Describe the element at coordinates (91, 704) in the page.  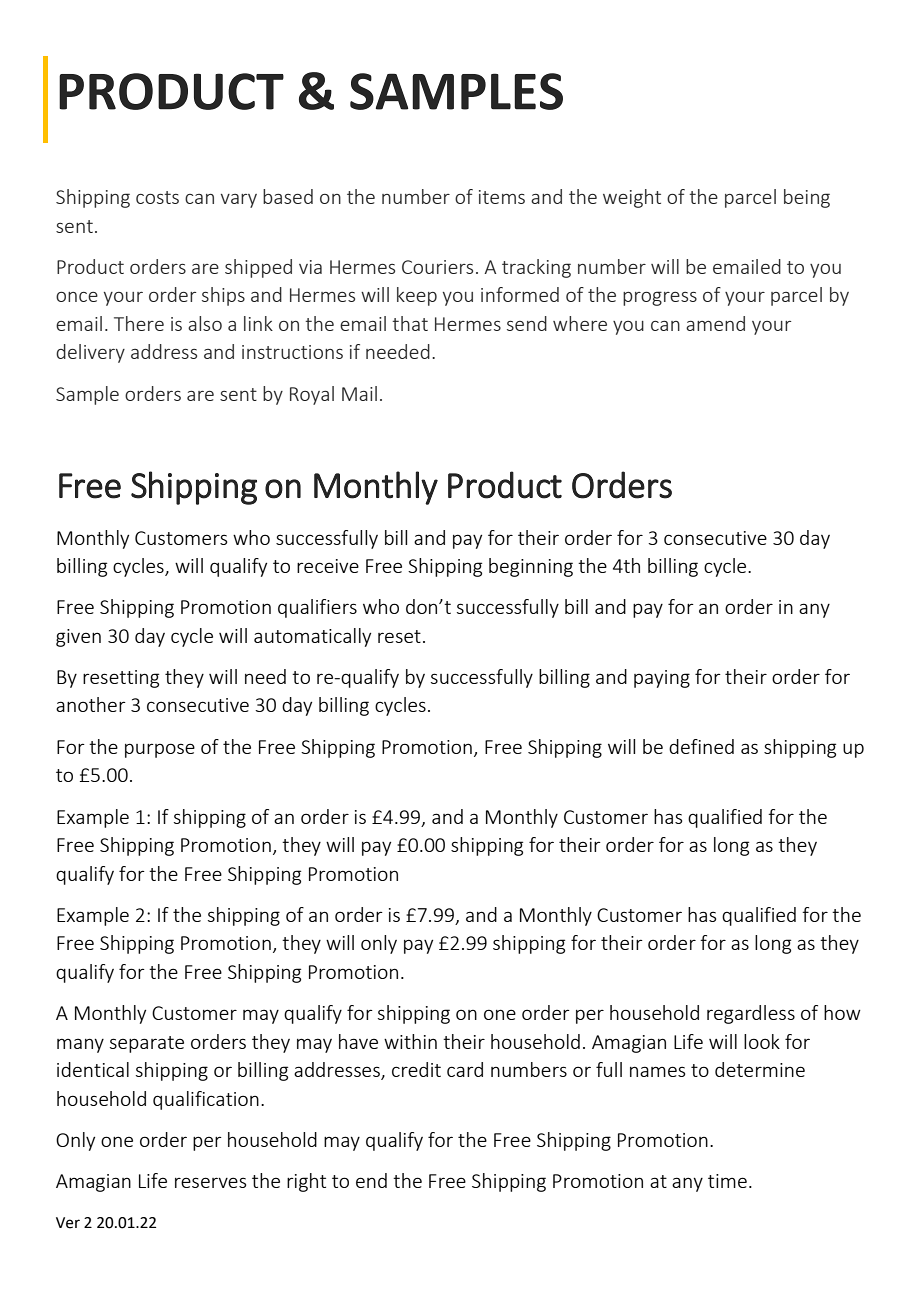
I see `another` at that location.
